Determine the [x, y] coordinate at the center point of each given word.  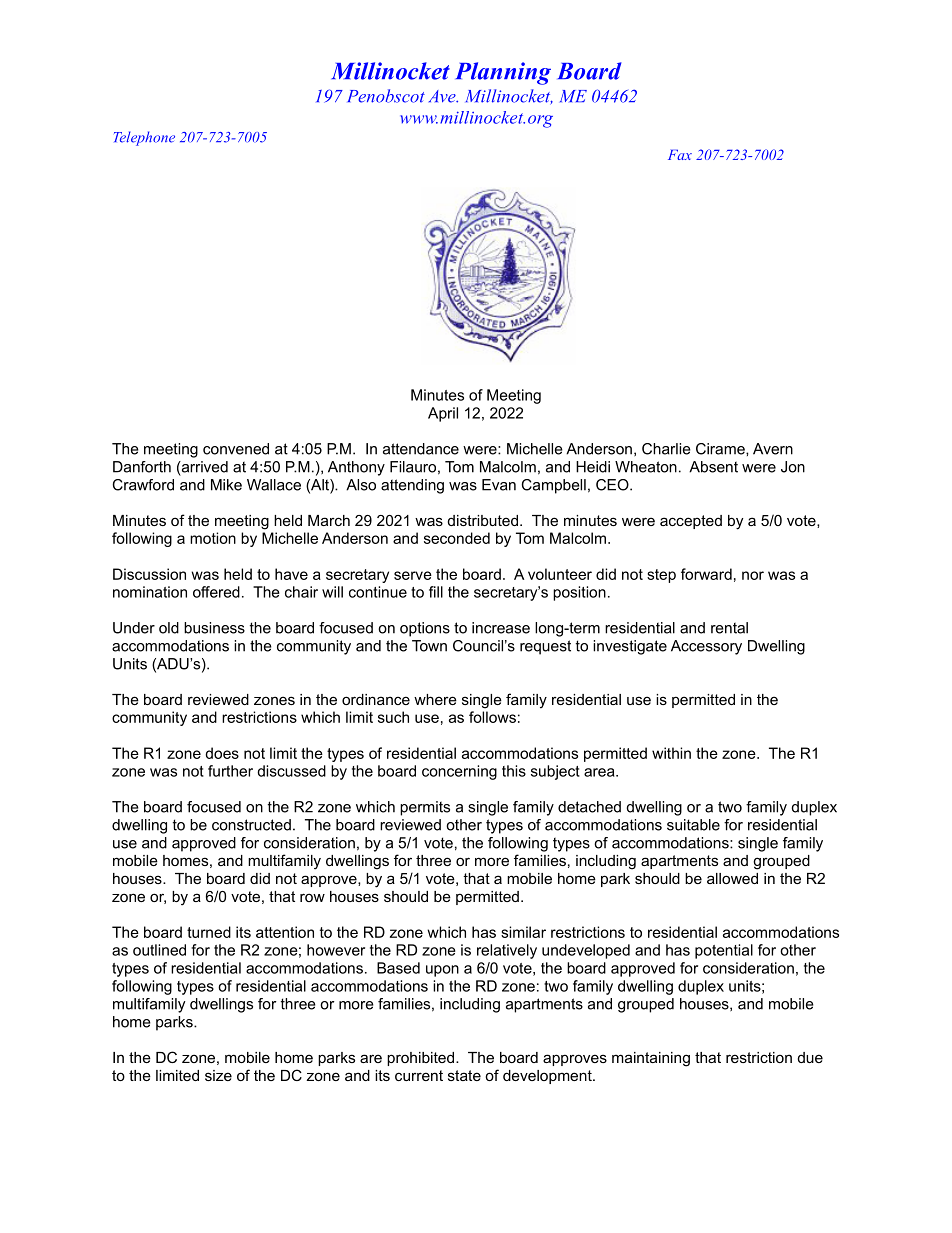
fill [436, 592]
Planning [503, 73]
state [464, 1075]
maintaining [651, 1059]
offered [216, 592]
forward [706, 574]
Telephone [144, 138]
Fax [680, 154]
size [218, 1075]
